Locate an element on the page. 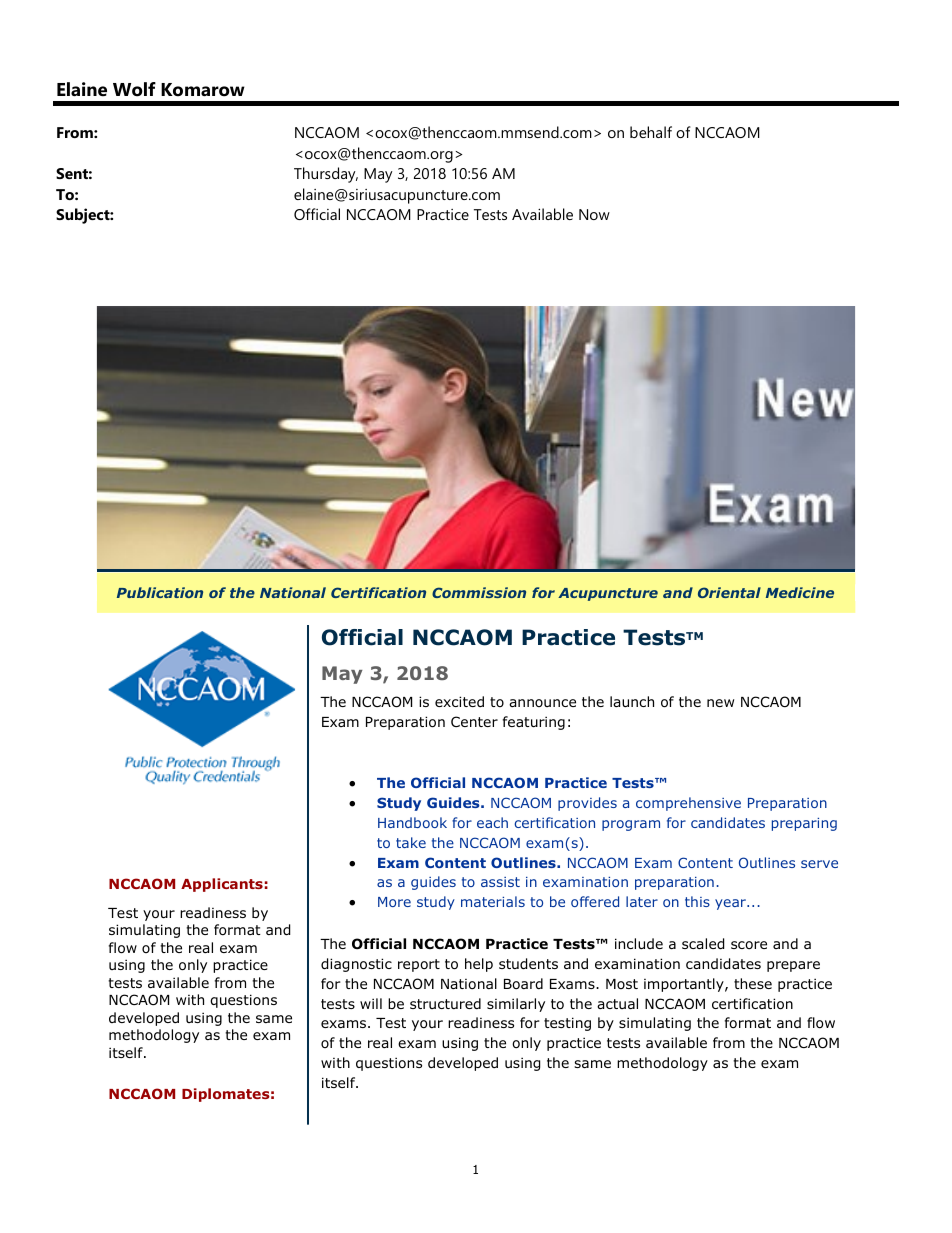  Applicants is located at coordinates (222, 885).
